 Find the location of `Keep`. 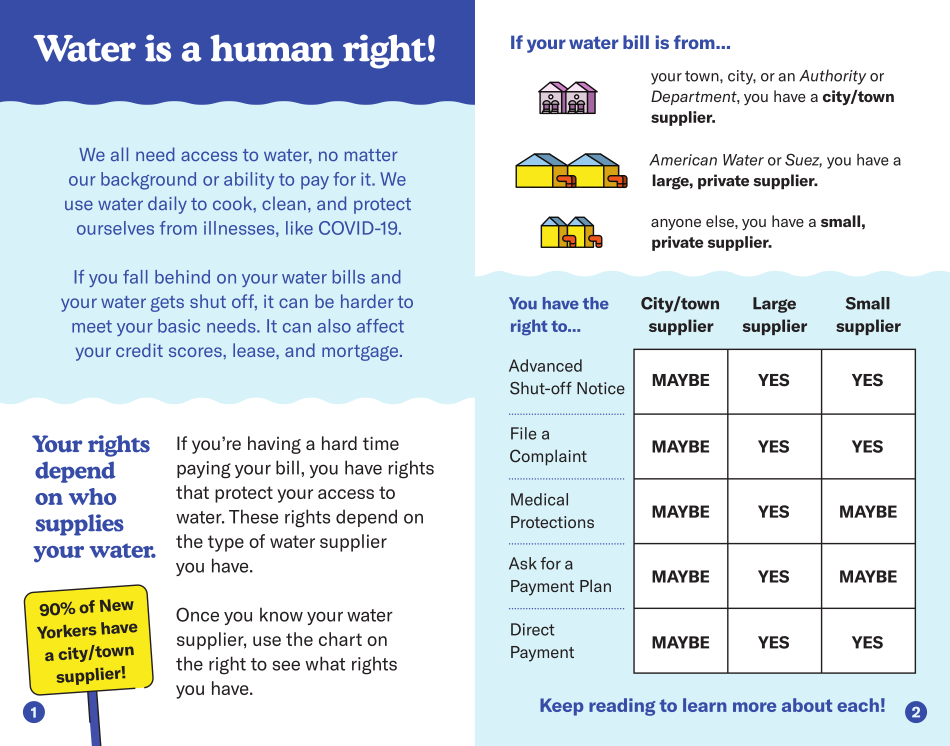

Keep is located at coordinates (561, 707).
